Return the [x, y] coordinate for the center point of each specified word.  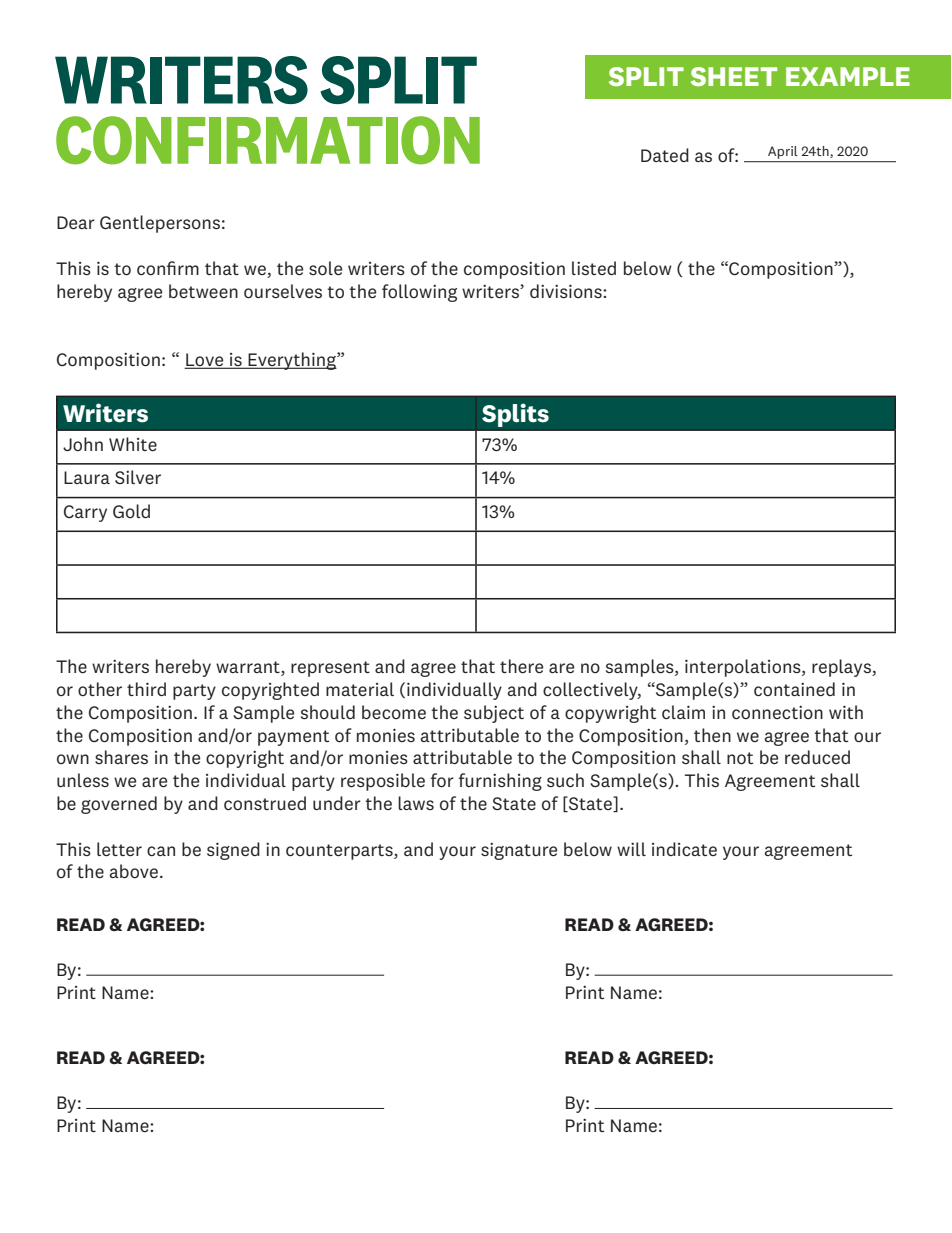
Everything [292, 361]
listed [594, 268]
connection [777, 712]
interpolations [744, 668]
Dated [665, 155]
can [161, 851]
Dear [76, 222]
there [521, 666]
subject [494, 714]
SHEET [734, 76]
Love [205, 361]
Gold [131, 511]
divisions [567, 291]
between [203, 291]
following [419, 293]
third [146, 689]
